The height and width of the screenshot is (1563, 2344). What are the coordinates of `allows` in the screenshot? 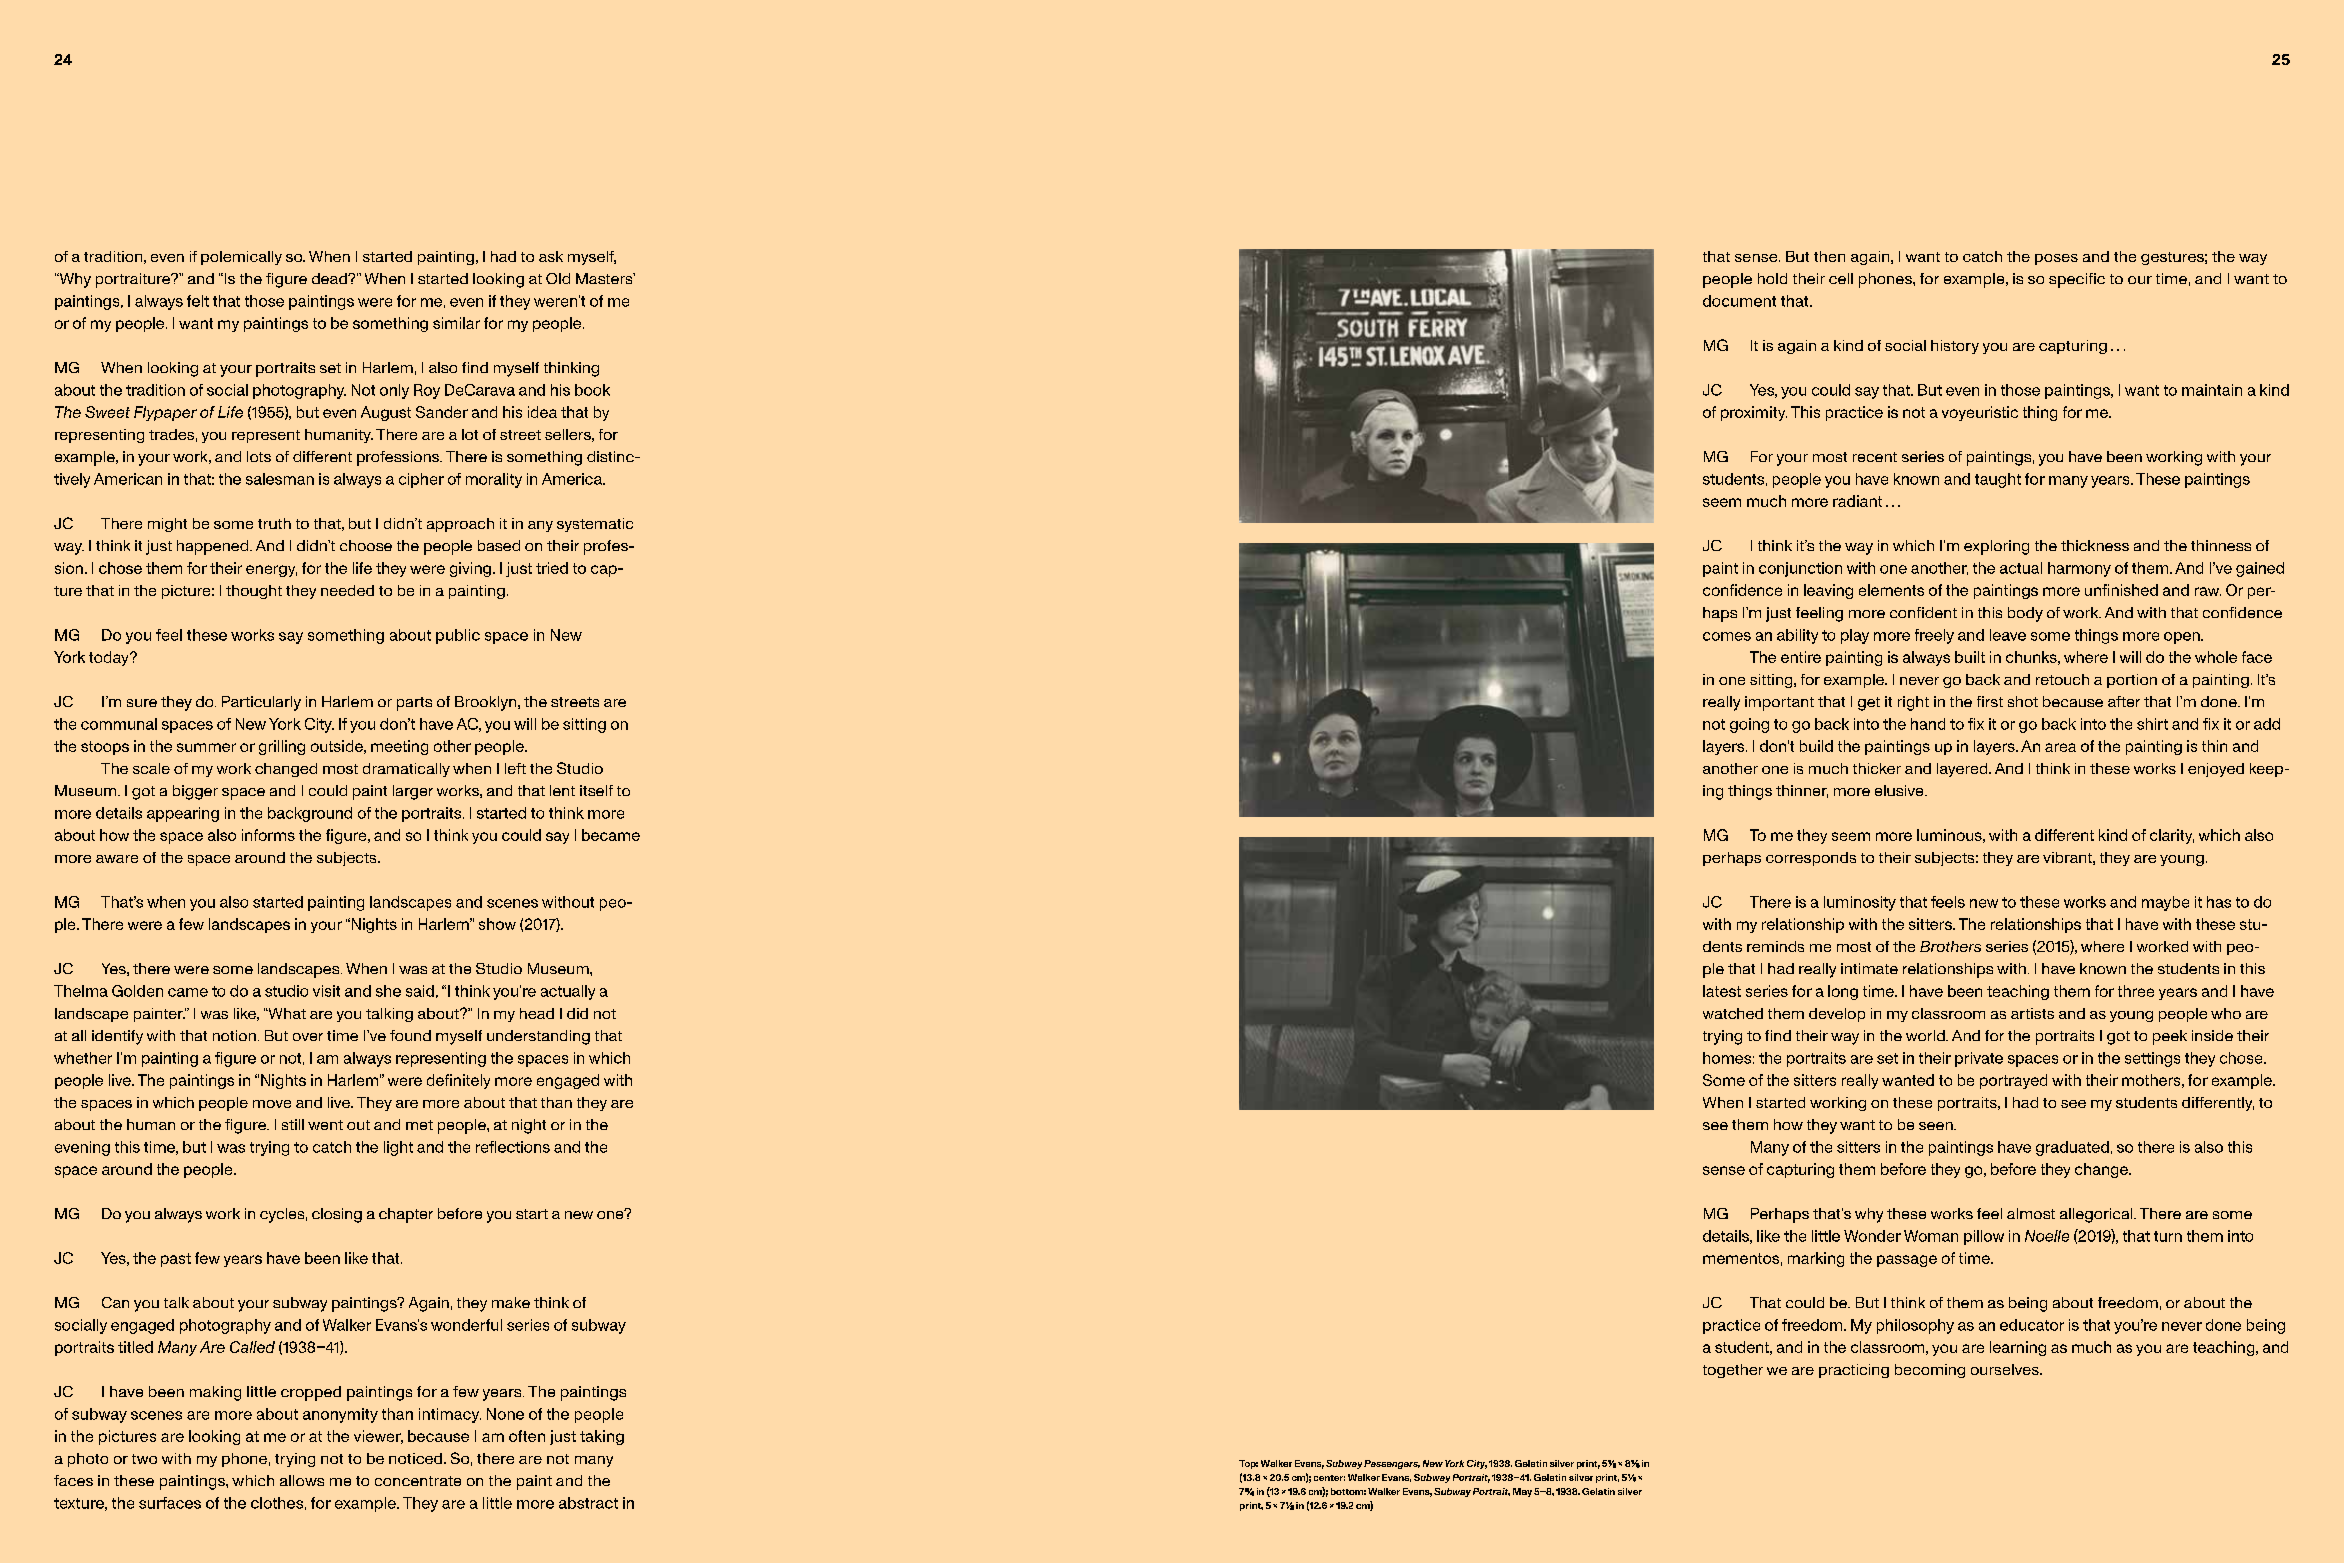 It's located at (302, 1480).
